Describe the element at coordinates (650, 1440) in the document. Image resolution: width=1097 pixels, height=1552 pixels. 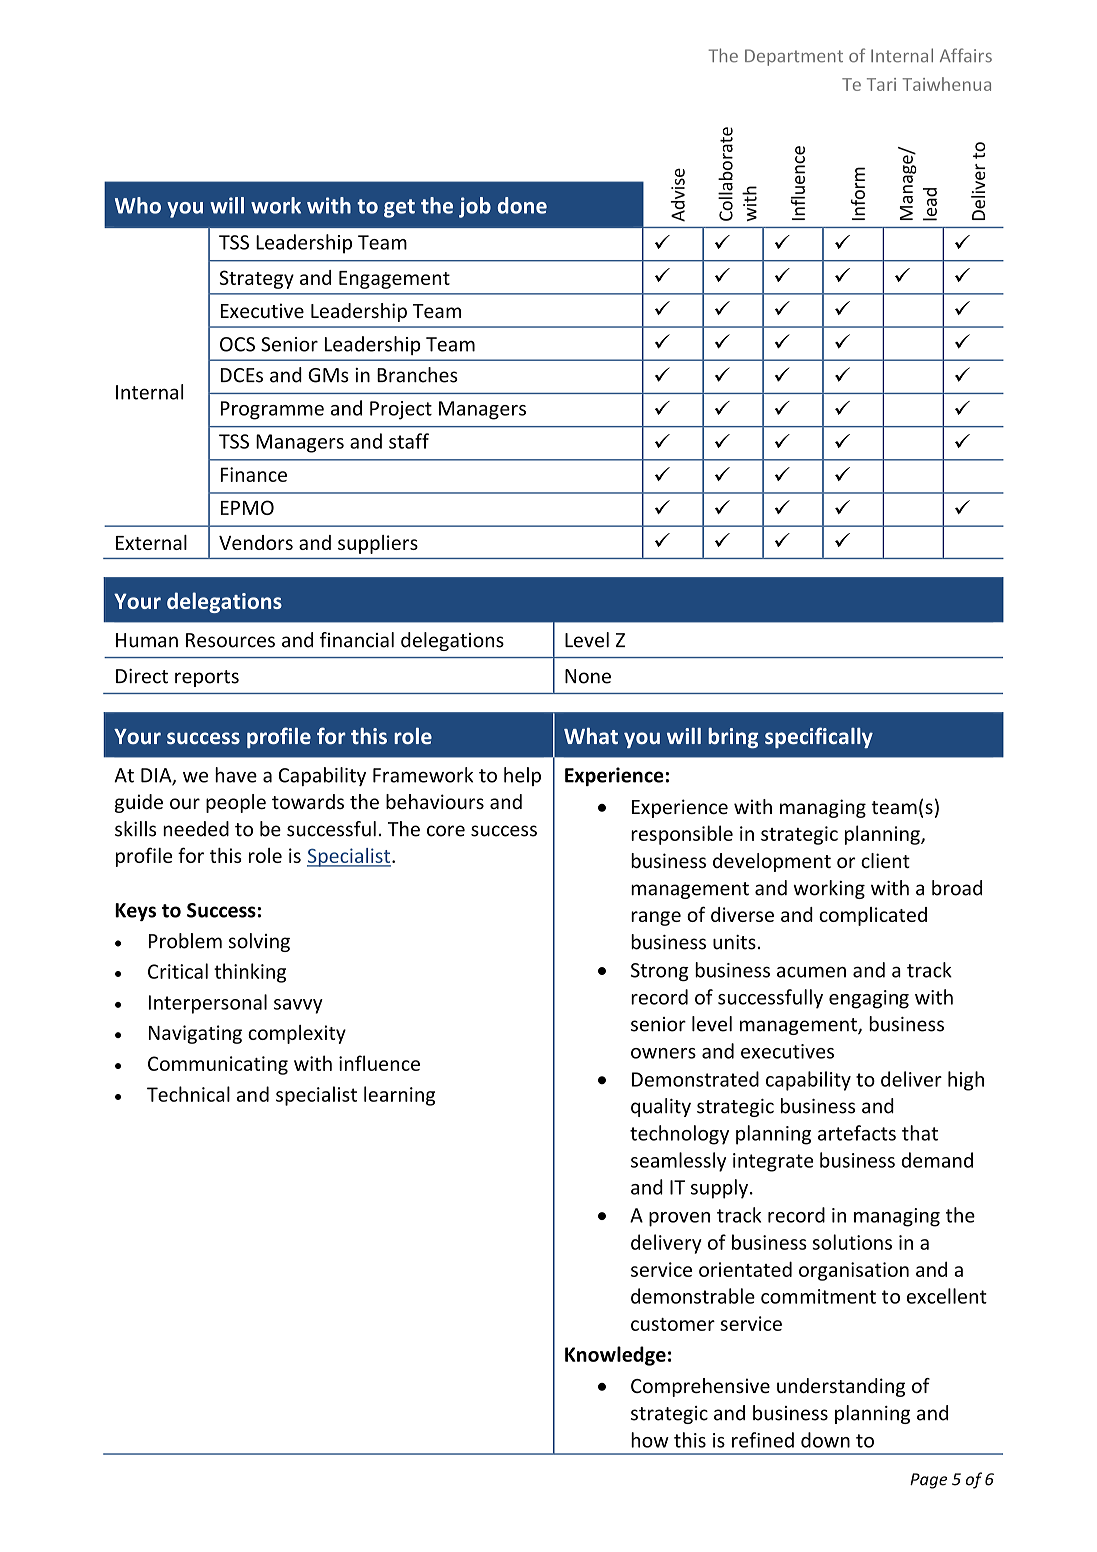
I see `how` at that location.
